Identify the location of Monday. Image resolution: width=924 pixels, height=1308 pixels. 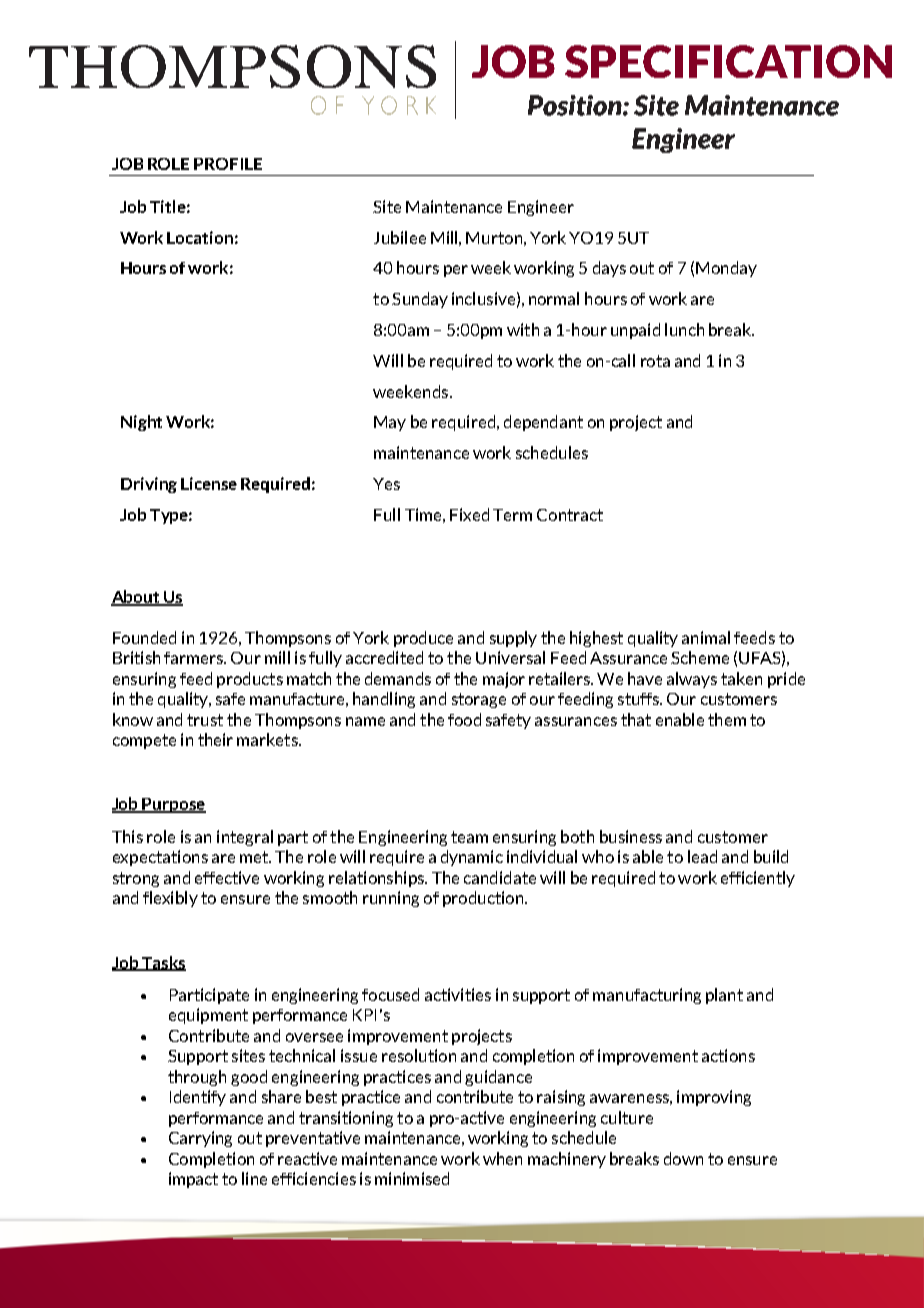
(726, 269).
